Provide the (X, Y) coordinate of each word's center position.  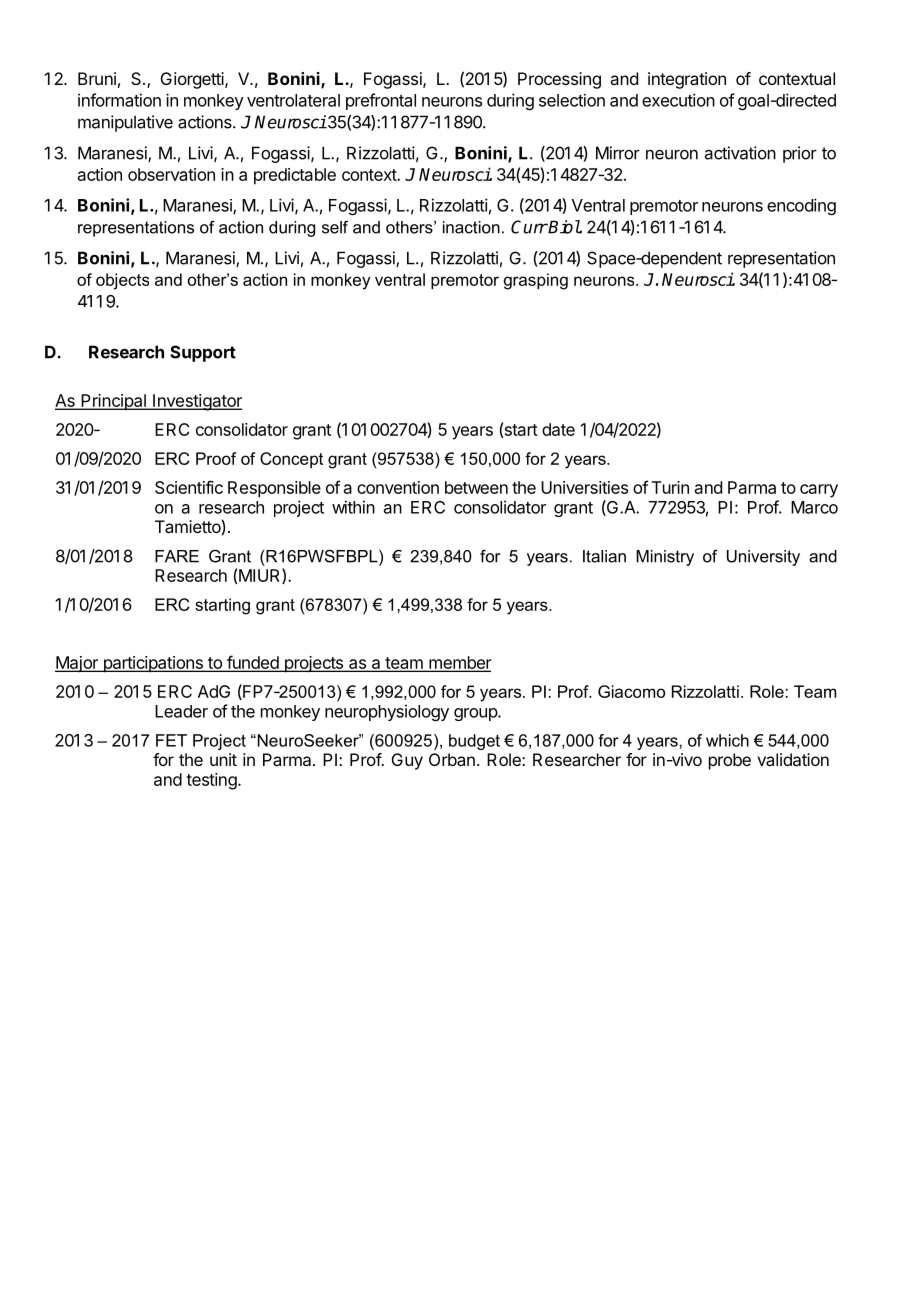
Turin (670, 487)
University (763, 558)
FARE (177, 556)
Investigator (196, 402)
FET (171, 740)
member (459, 664)
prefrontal (381, 101)
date (558, 429)
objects (122, 281)
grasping (536, 281)
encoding (801, 206)
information (119, 100)
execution (678, 100)
